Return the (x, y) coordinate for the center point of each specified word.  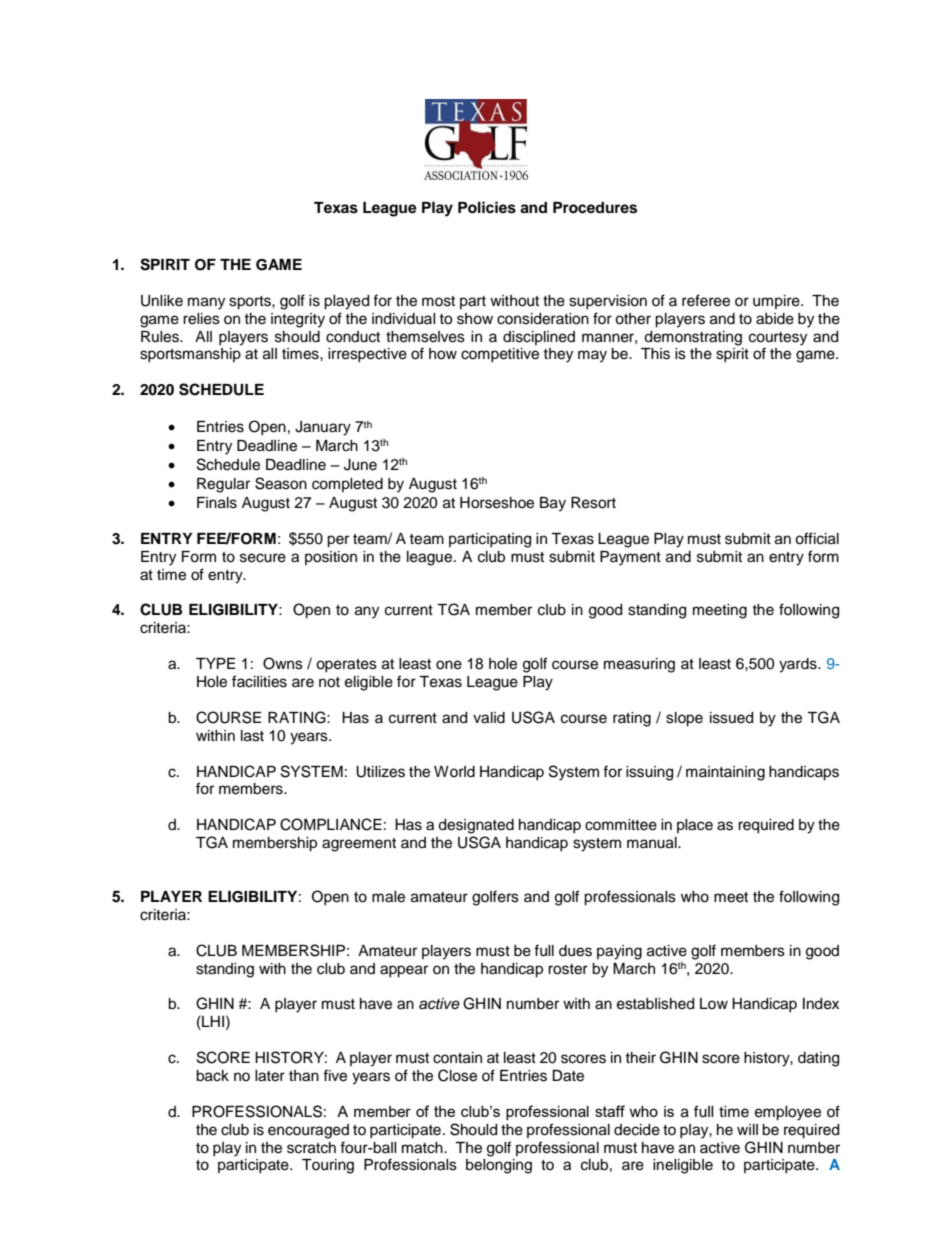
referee (706, 300)
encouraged (308, 1131)
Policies (487, 207)
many (206, 303)
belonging (499, 1166)
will (747, 1129)
